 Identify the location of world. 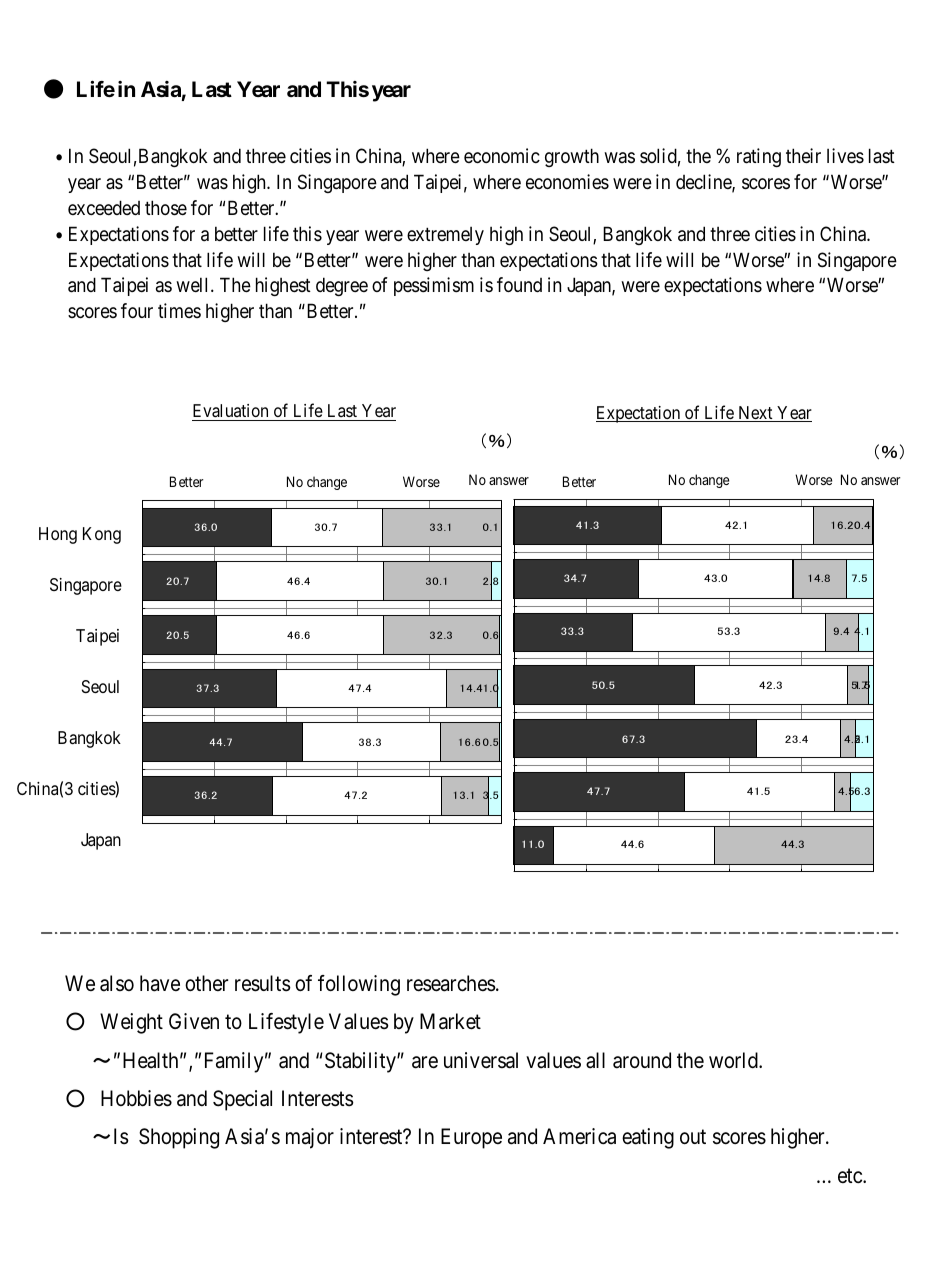
(734, 1060).
